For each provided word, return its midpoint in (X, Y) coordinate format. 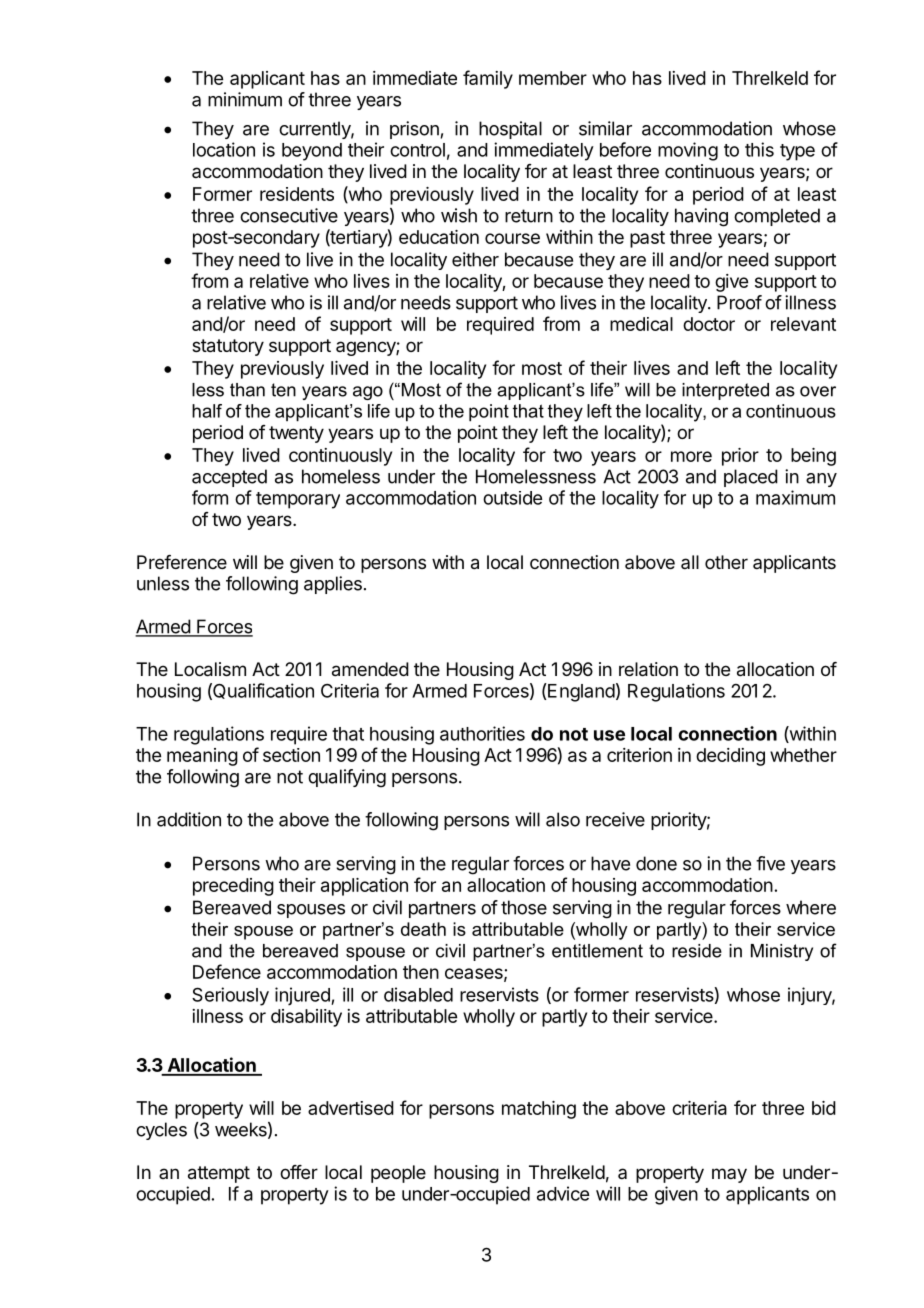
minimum (245, 99)
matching (539, 1110)
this (759, 149)
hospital (510, 130)
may (729, 1175)
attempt (219, 1174)
